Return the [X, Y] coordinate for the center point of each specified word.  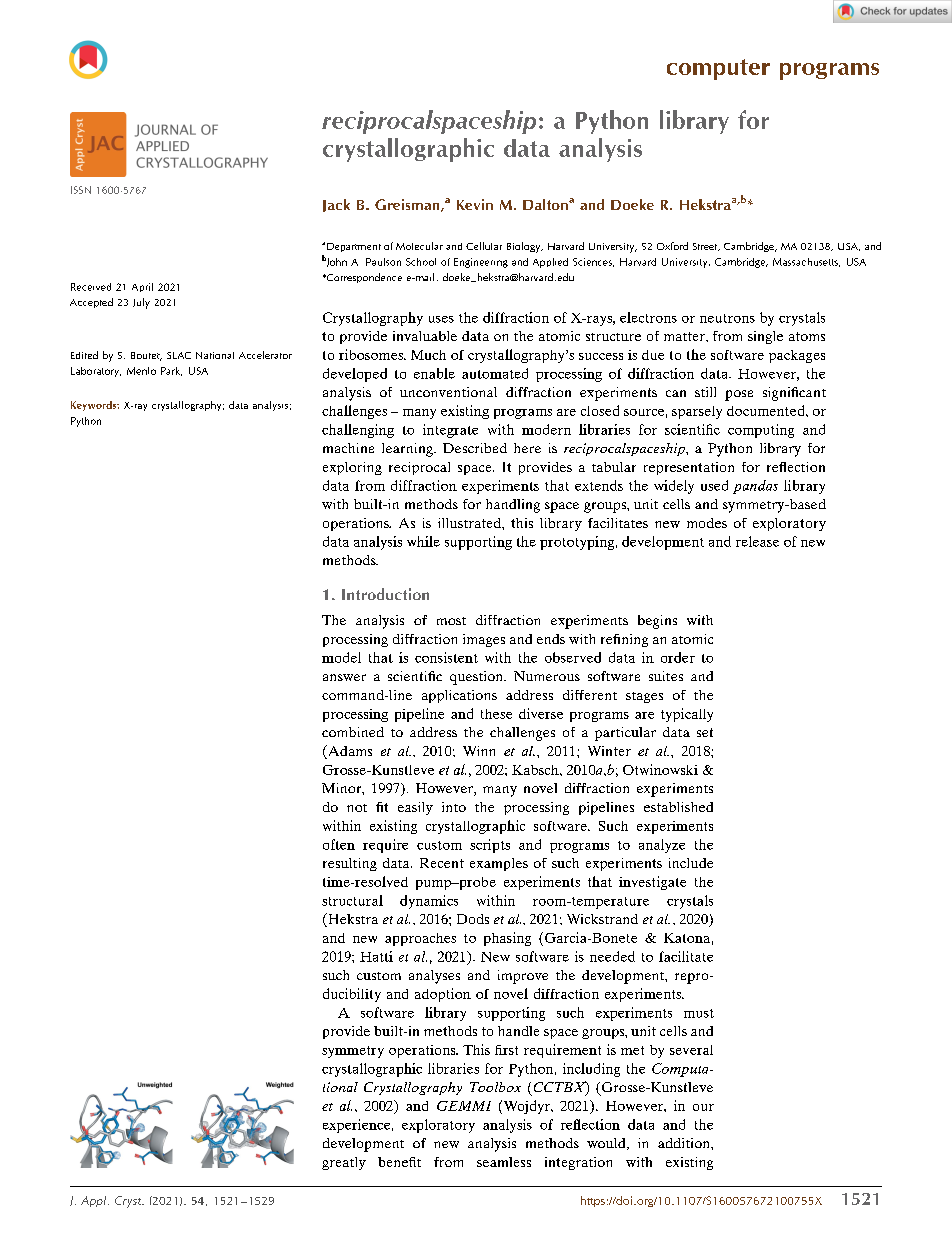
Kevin [475, 204]
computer [718, 69]
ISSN [81, 190]
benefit [399, 1162]
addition [685, 1143]
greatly [344, 1163]
